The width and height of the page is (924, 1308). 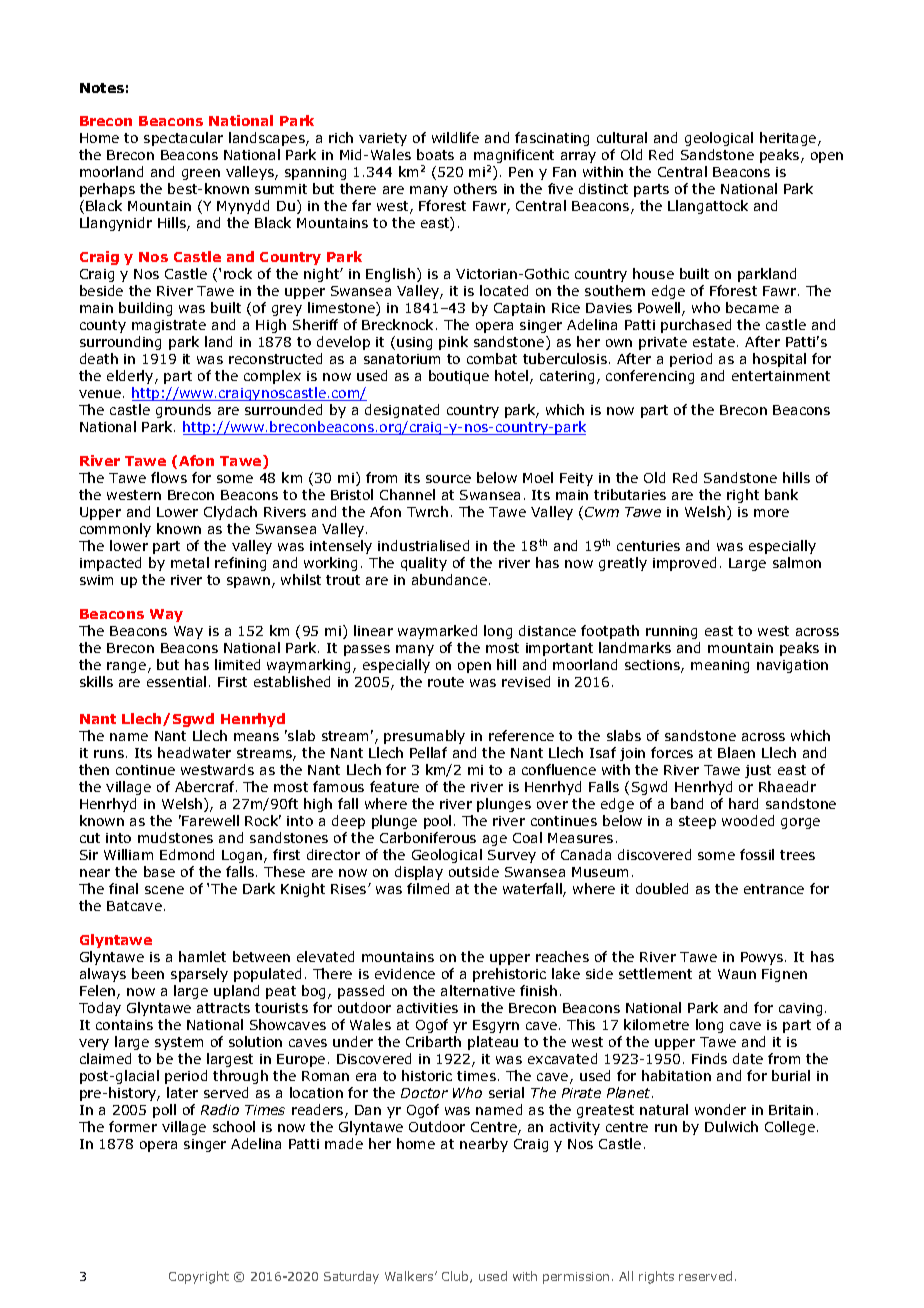 What do you see at coordinates (715, 342) in the page?
I see `estate` at bounding box center [715, 342].
